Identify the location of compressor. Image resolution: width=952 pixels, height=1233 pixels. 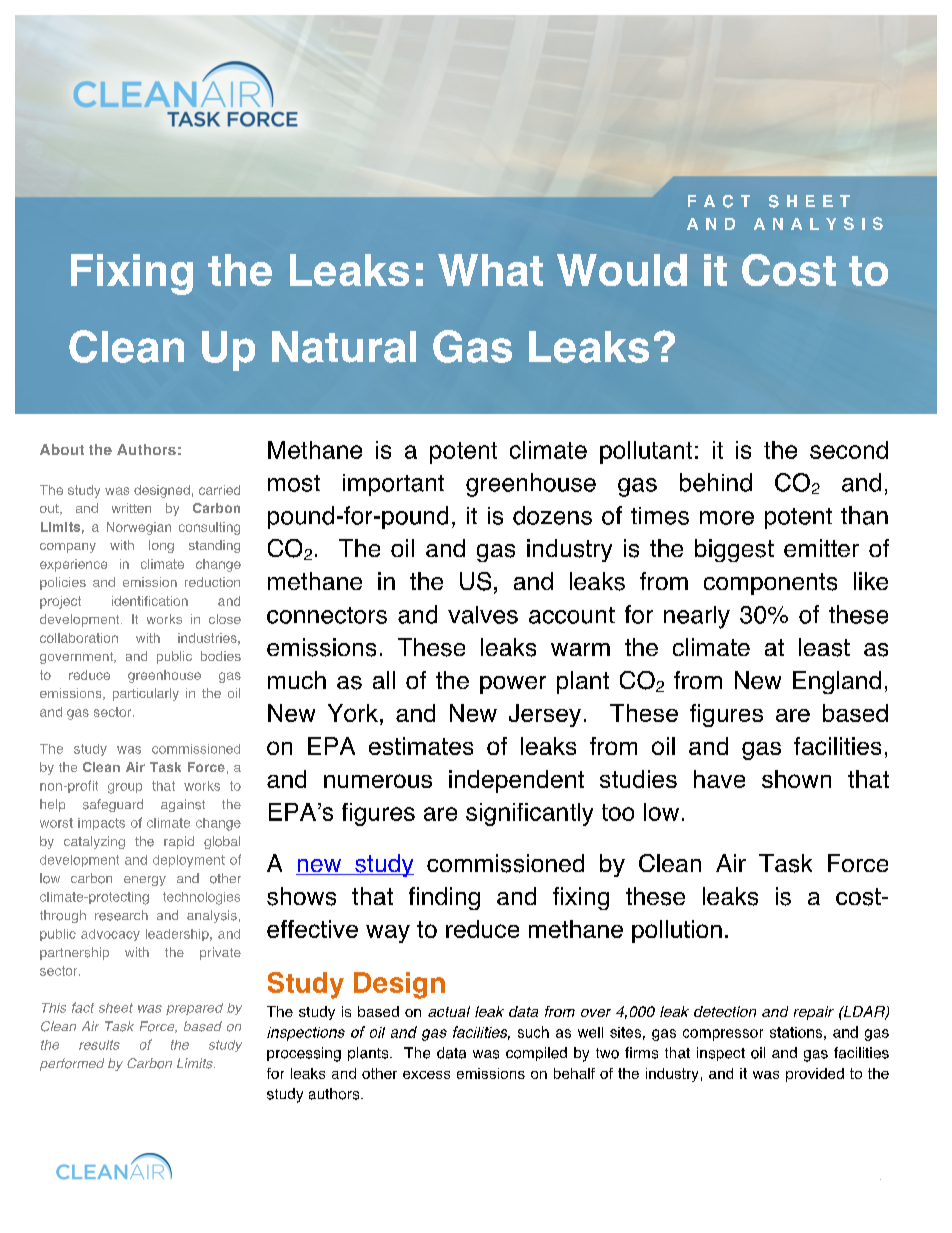
(723, 1035).
